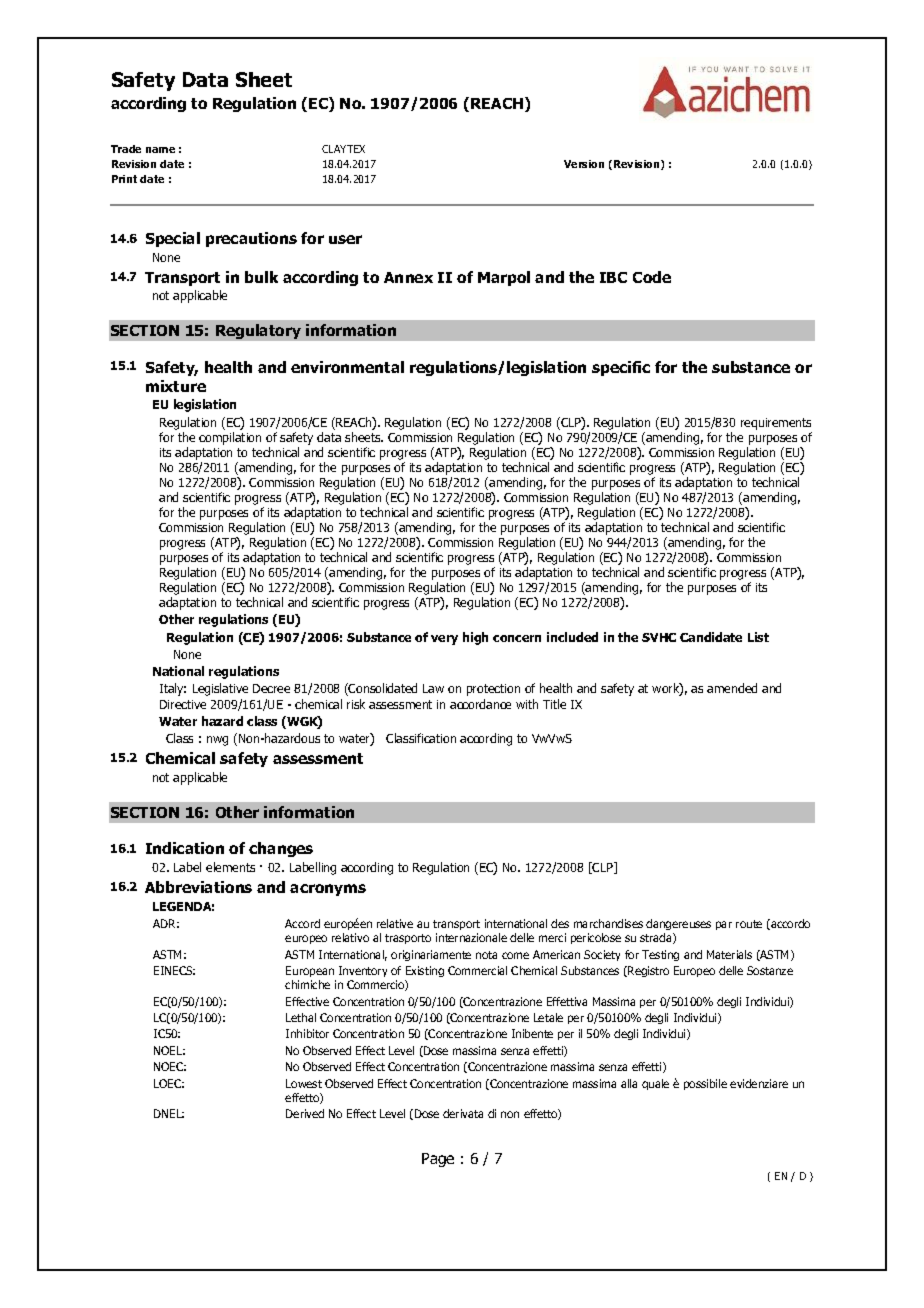 The width and height of the screenshot is (924, 1308). Describe the element at coordinates (160, 150) in the screenshot. I see `name` at that location.
